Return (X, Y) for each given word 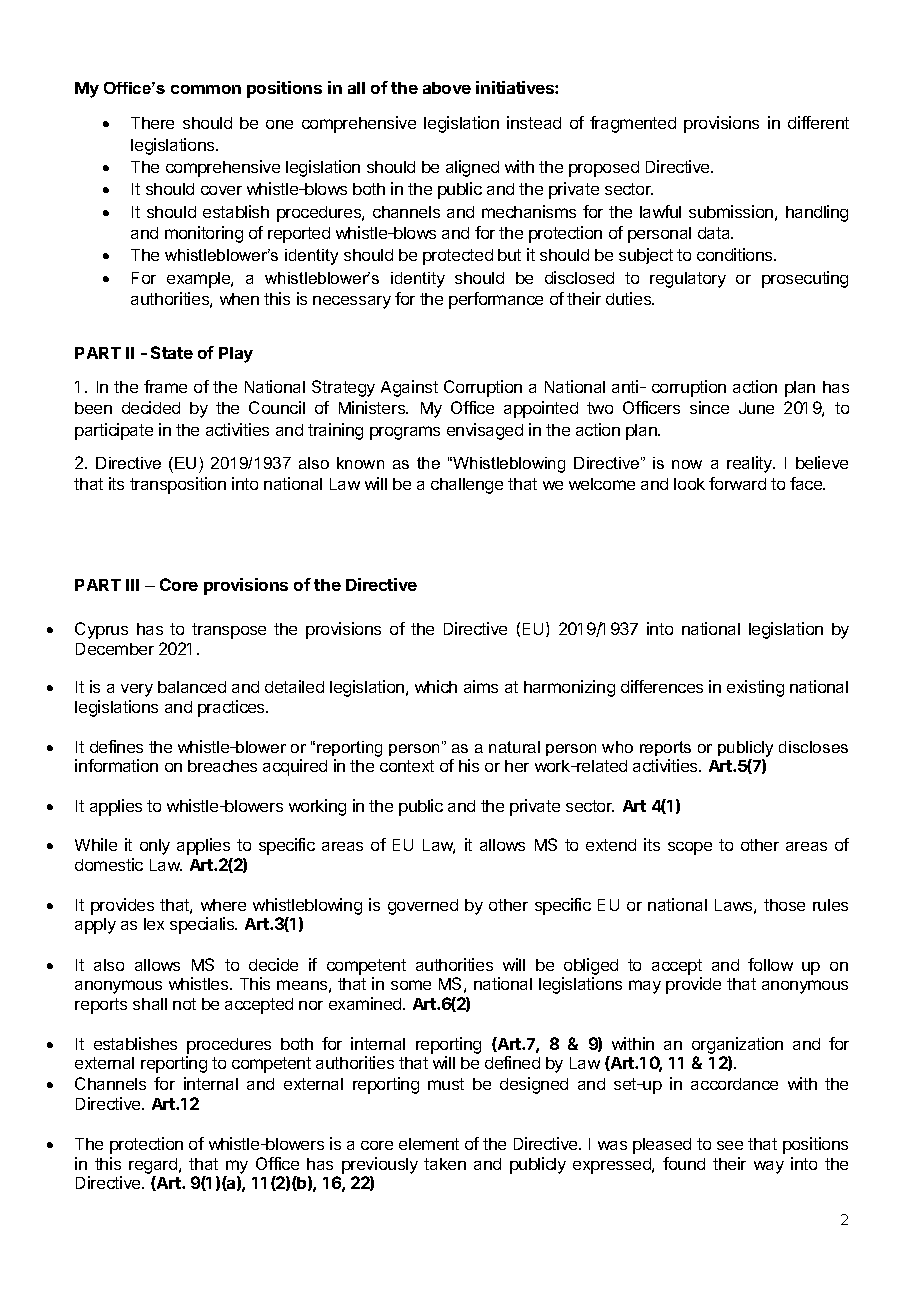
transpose (229, 631)
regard (154, 1167)
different (818, 122)
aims (481, 686)
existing (755, 688)
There (152, 123)
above (447, 88)
